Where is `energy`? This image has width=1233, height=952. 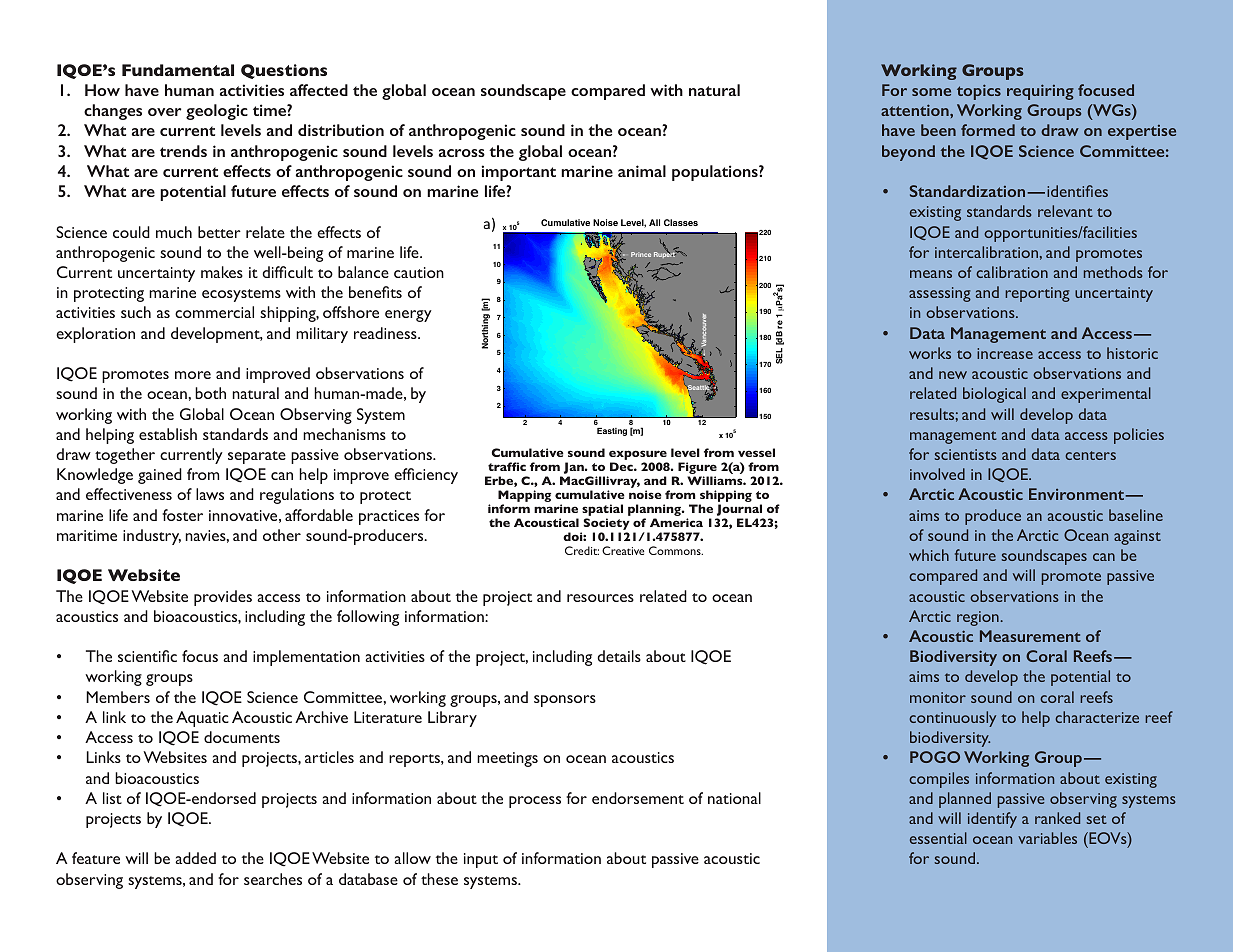 energy is located at coordinates (408, 316).
